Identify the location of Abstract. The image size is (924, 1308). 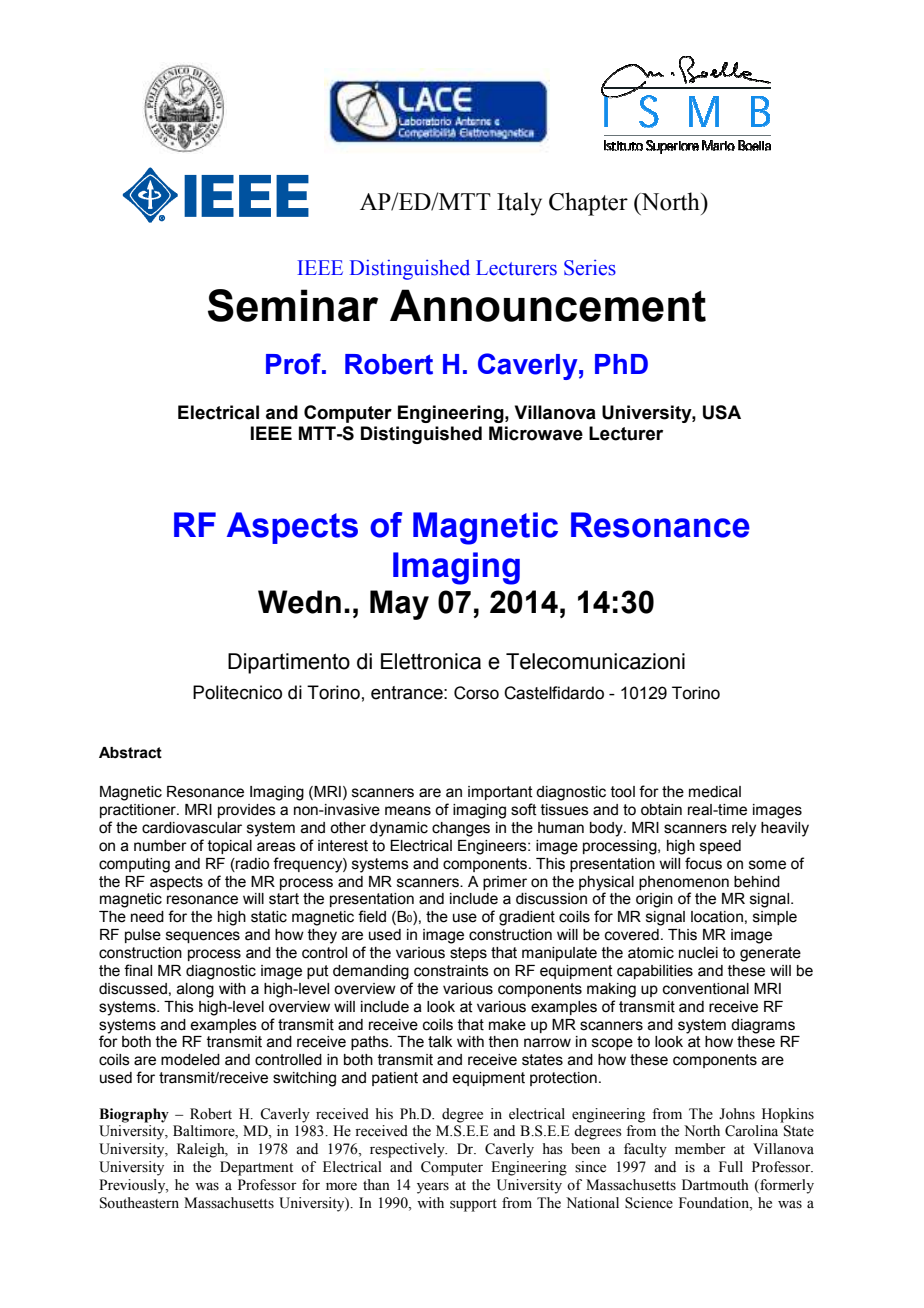
(130, 753).
